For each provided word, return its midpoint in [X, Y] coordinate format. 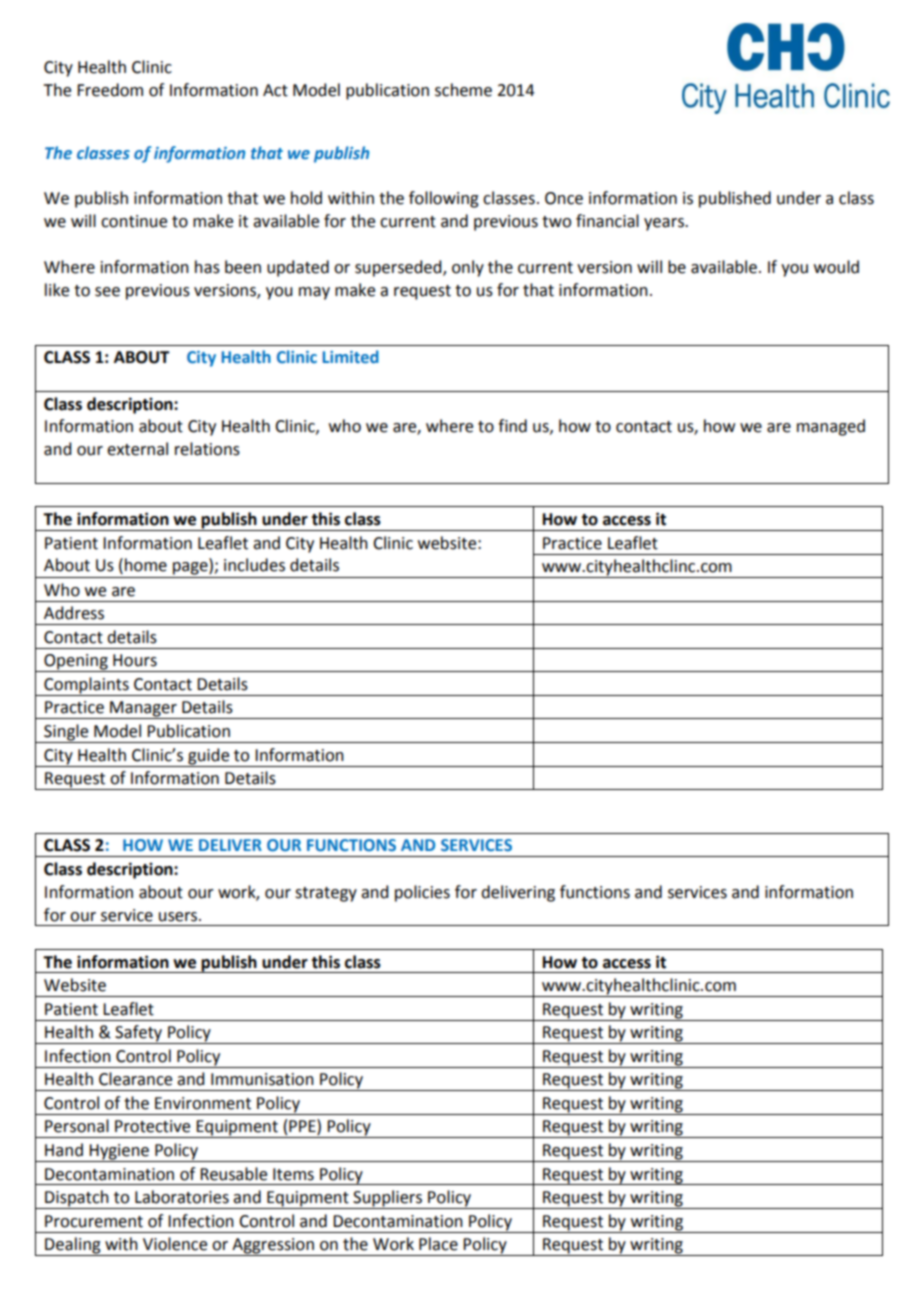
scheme [463, 90]
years [665, 224]
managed [831, 427]
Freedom [110, 90]
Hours [135, 660]
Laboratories [182, 1197]
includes [254, 565]
